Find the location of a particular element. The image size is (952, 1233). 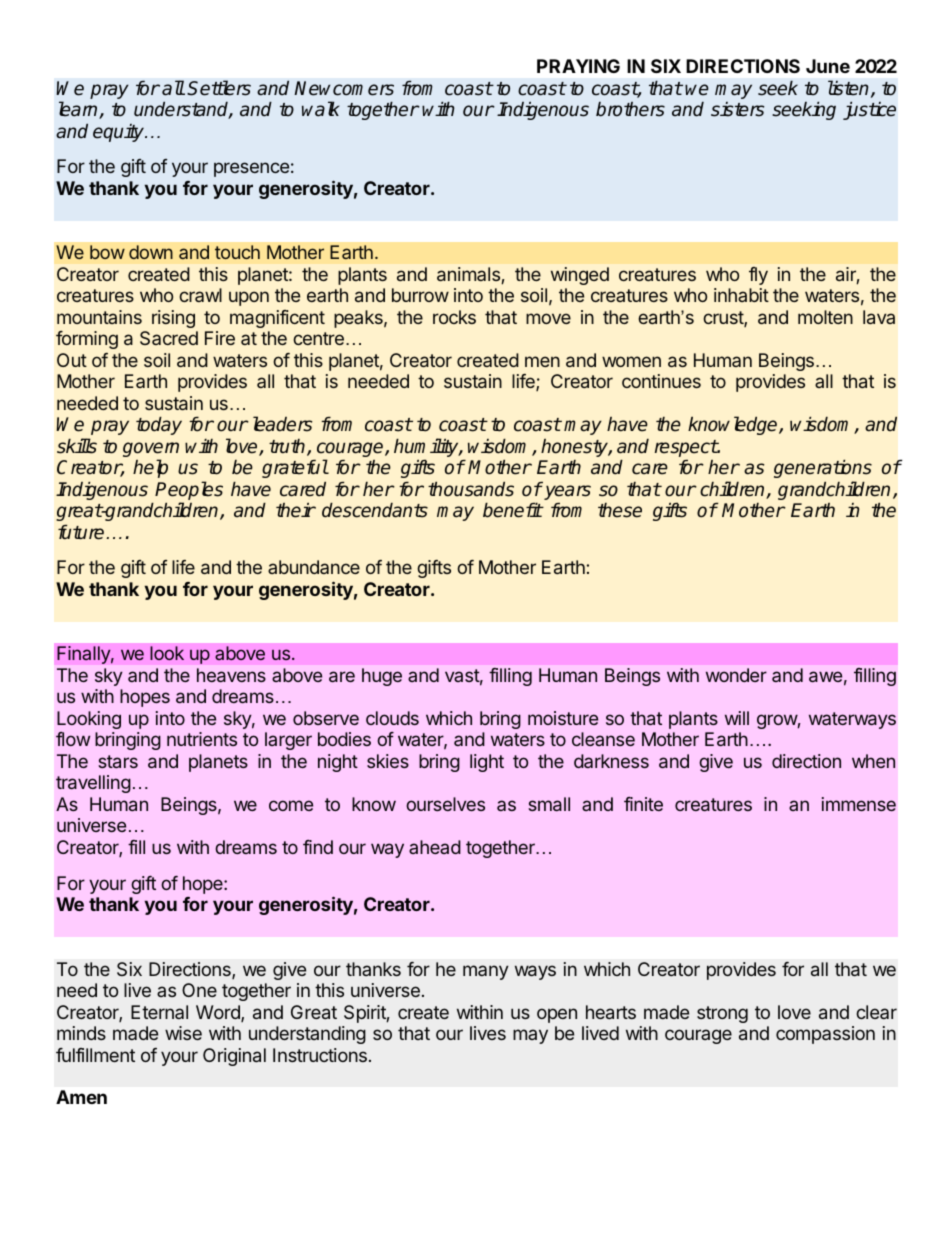

compassion is located at coordinates (825, 1035).
